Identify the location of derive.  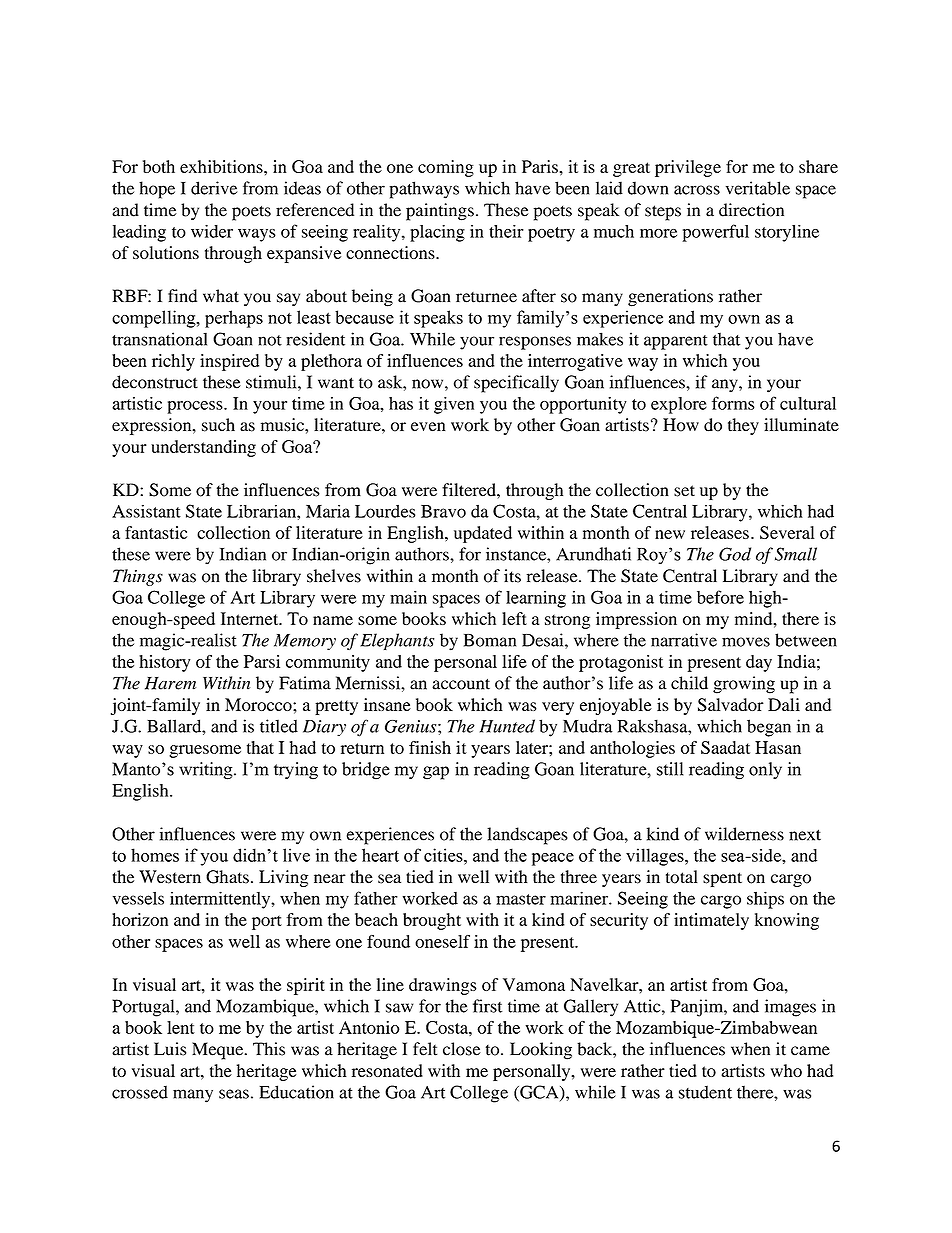
(214, 188).
